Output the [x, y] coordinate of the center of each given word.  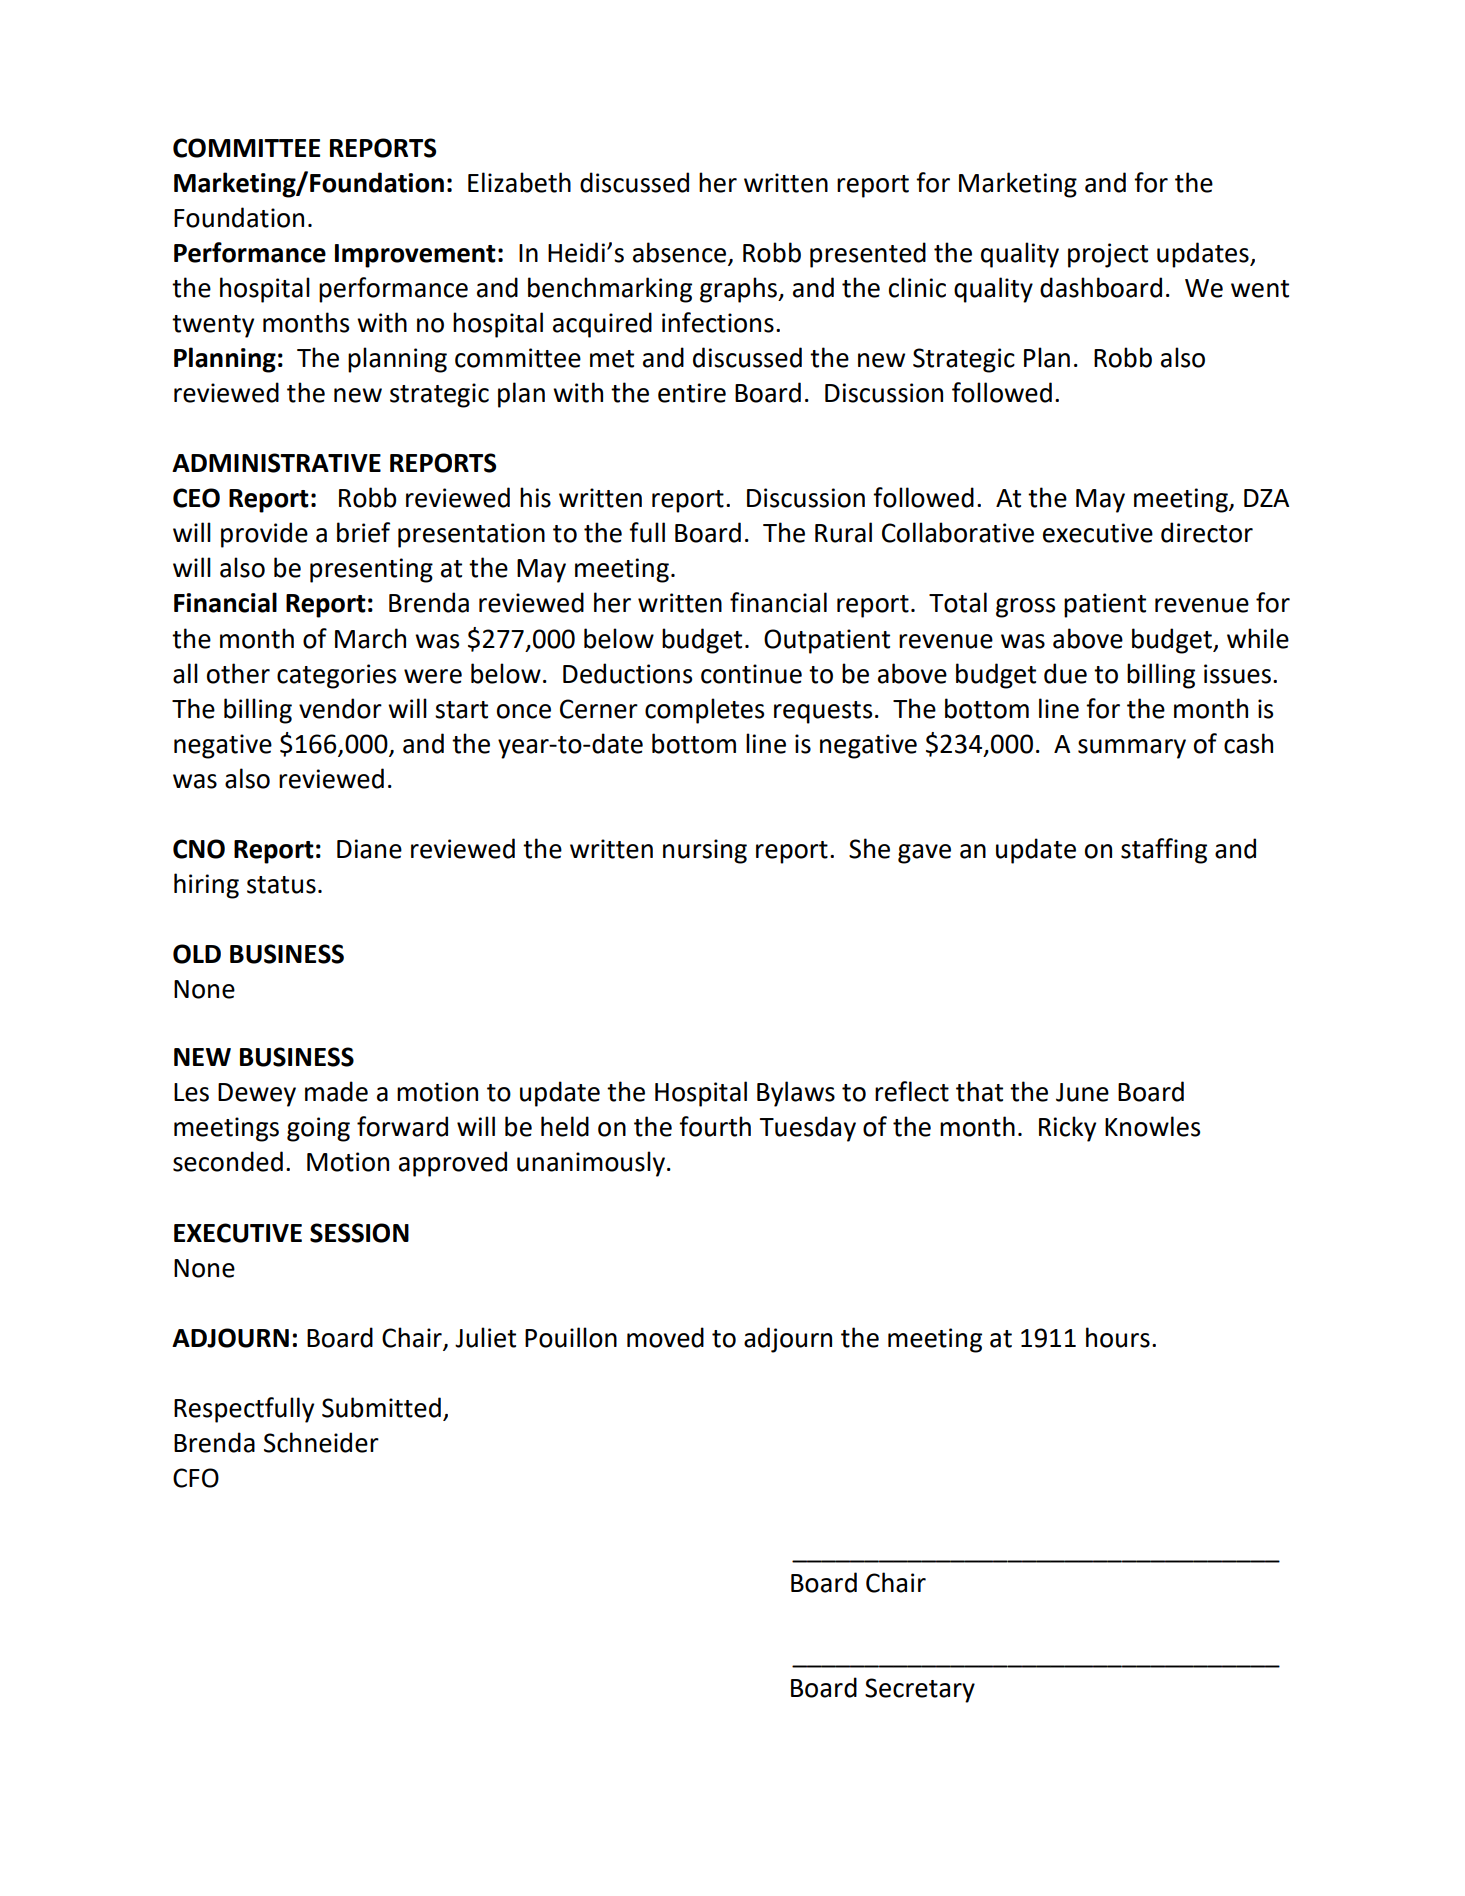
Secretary [920, 1690]
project [1108, 255]
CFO [196, 1478]
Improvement [415, 256]
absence [679, 252]
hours [1118, 1337]
